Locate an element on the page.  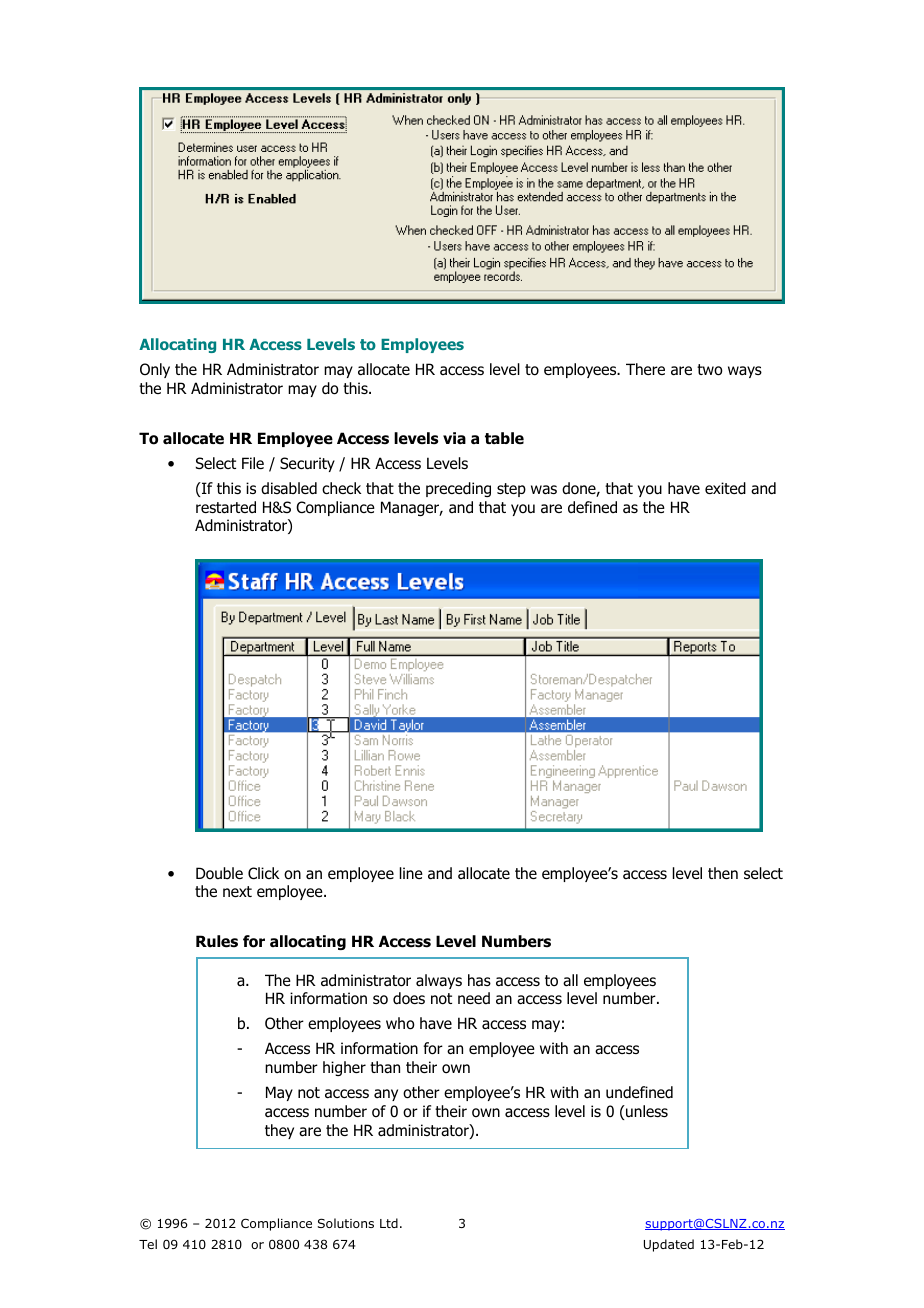
via is located at coordinates (454, 438).
